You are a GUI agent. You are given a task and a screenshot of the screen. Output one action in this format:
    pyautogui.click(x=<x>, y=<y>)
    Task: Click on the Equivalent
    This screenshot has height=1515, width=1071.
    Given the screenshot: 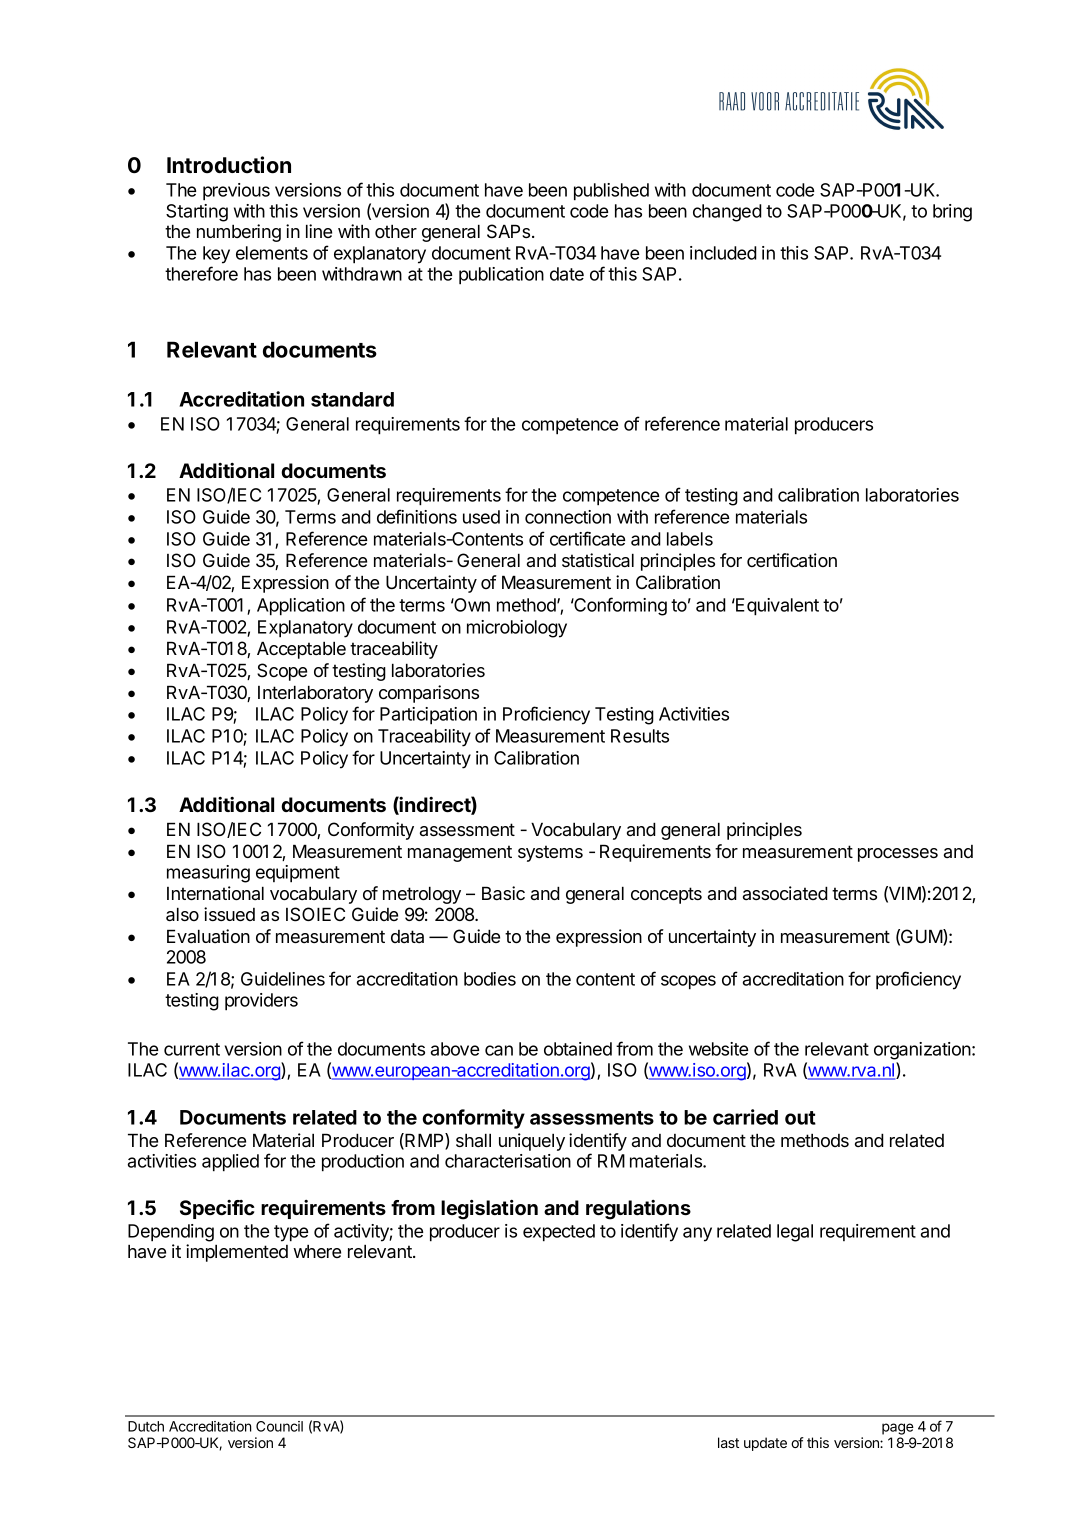 What is the action you would take?
    pyautogui.click(x=776, y=607)
